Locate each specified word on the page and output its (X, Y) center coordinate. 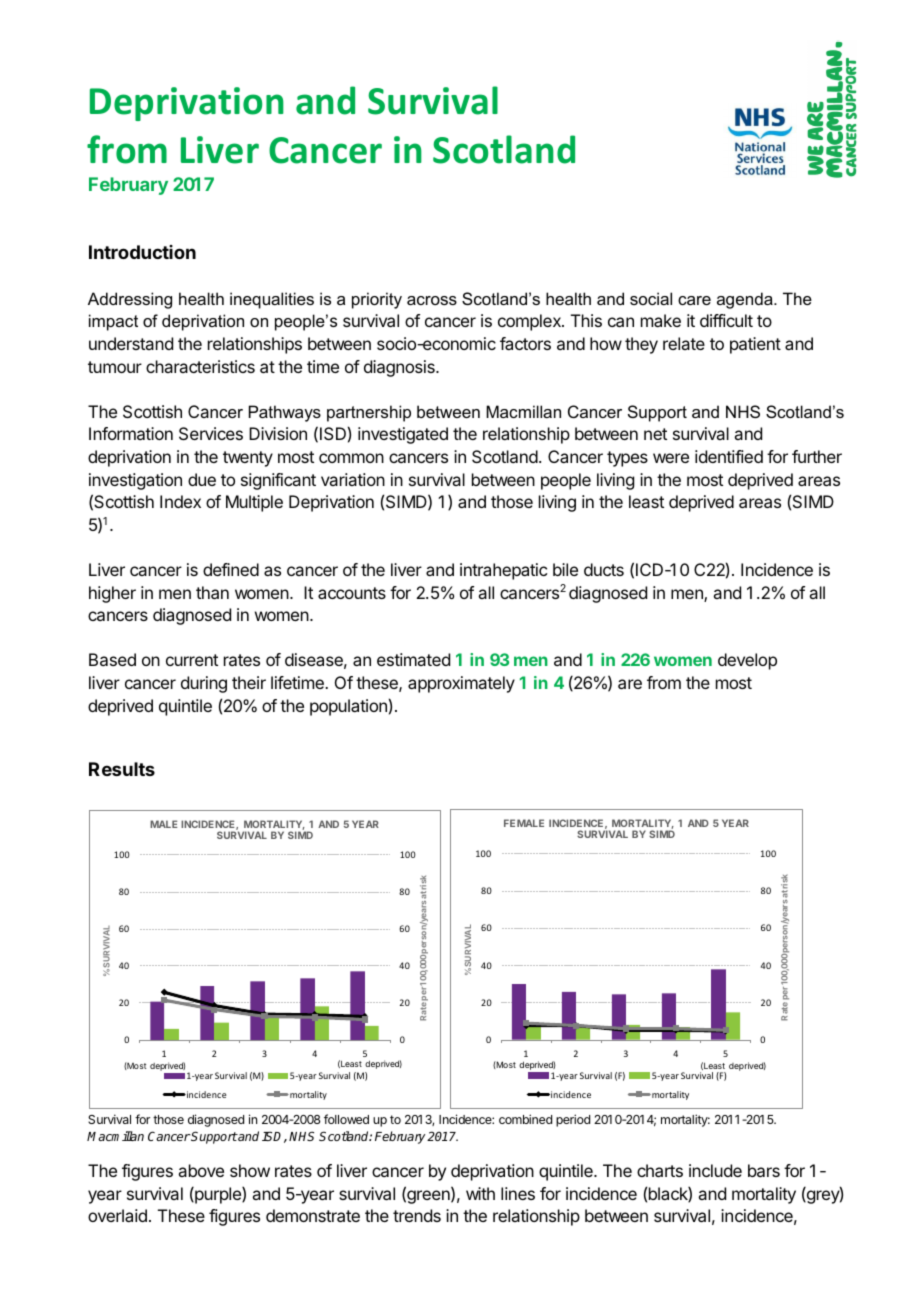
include (715, 1170)
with (480, 1193)
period (573, 1120)
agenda (746, 300)
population (348, 707)
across (432, 300)
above (201, 1170)
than (212, 592)
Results (122, 769)
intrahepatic (503, 571)
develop (747, 661)
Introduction (142, 252)
